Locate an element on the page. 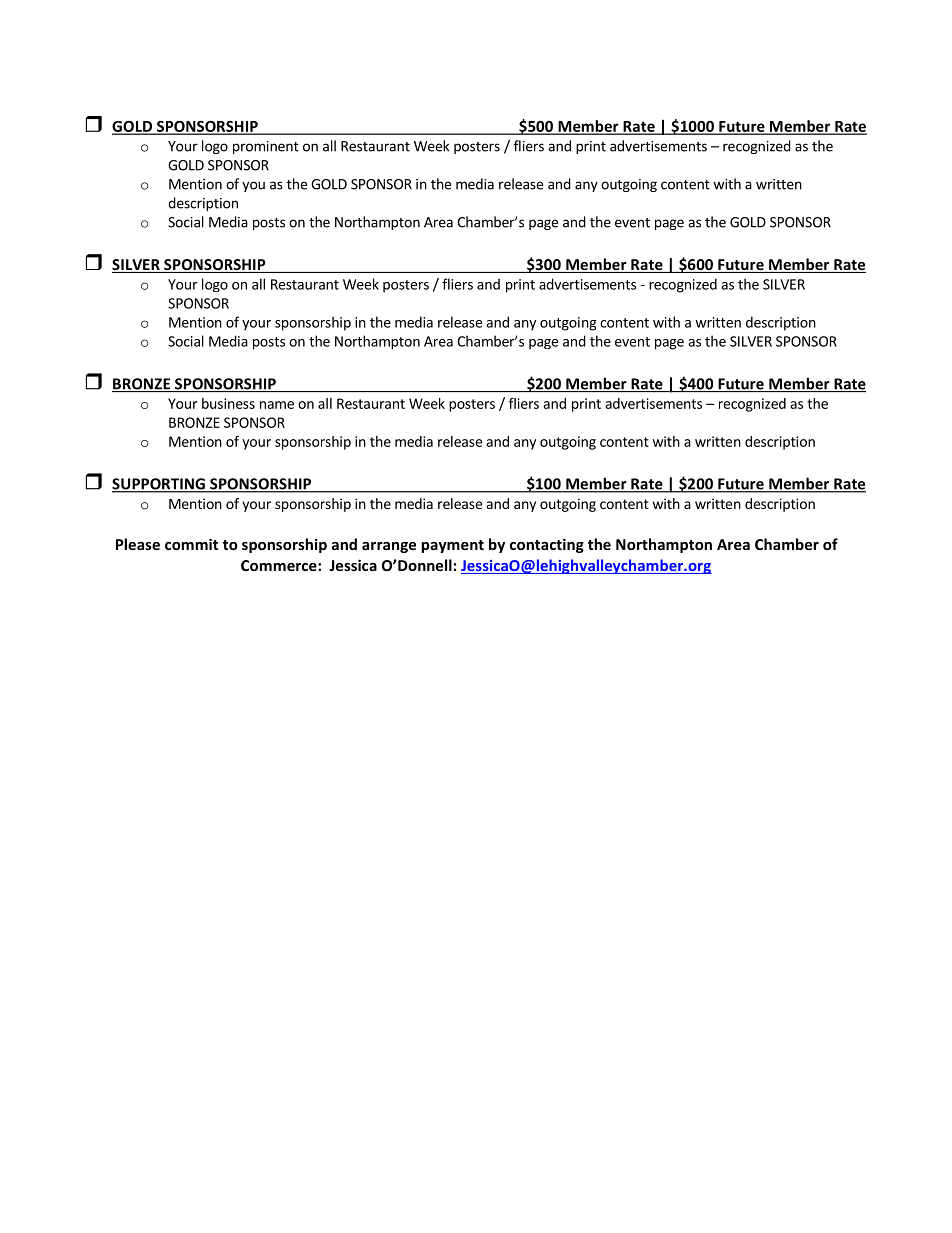  SUPPORTING is located at coordinates (159, 485).
